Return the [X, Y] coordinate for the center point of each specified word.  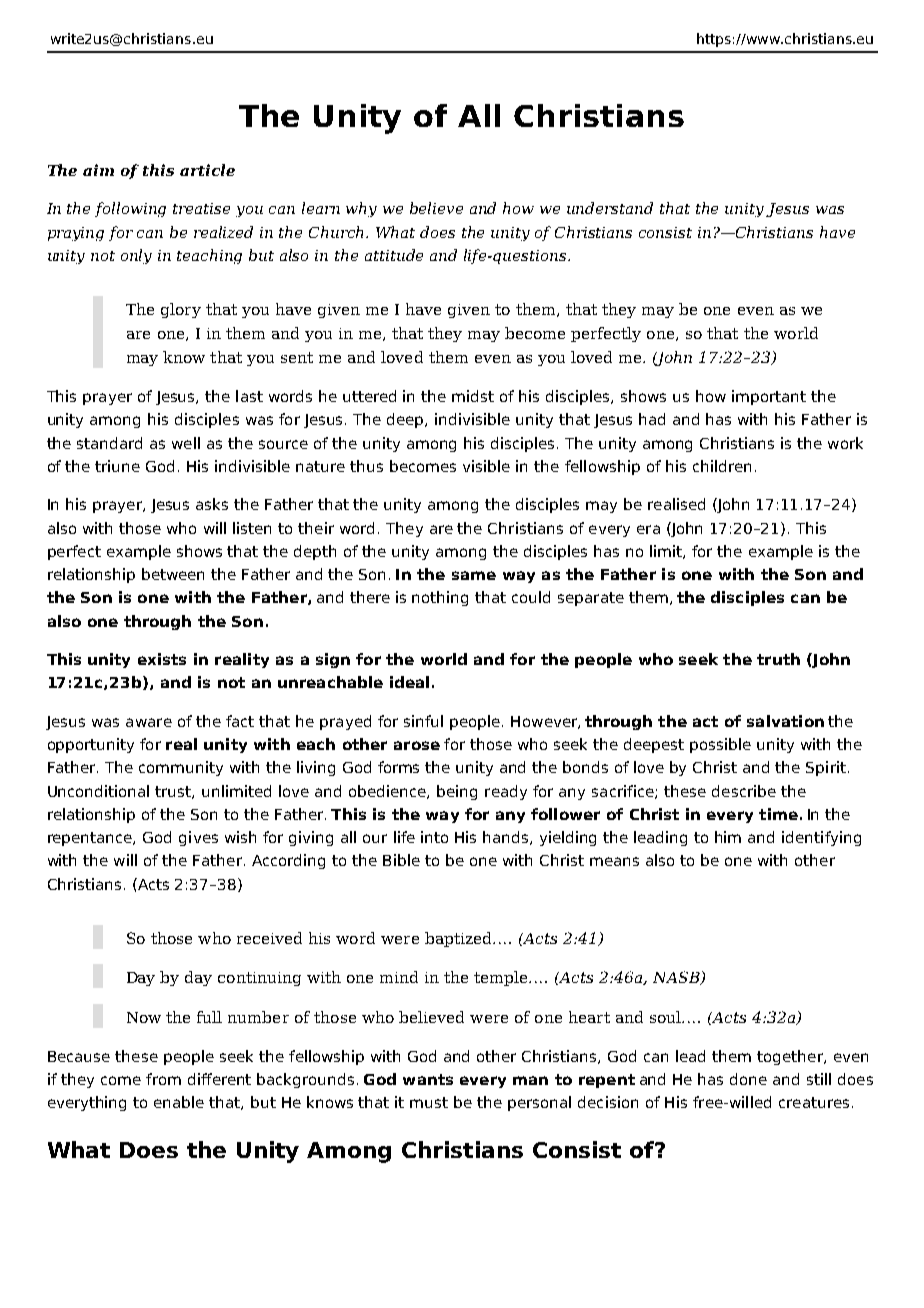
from [163, 1079]
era [648, 529]
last [249, 396]
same [474, 575]
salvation [785, 721]
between [173, 574]
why [361, 209]
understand [610, 208]
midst [473, 396]
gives [198, 838]
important [769, 397]
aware [149, 722]
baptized [460, 939]
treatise [201, 208]
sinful [423, 721]
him [728, 837]
